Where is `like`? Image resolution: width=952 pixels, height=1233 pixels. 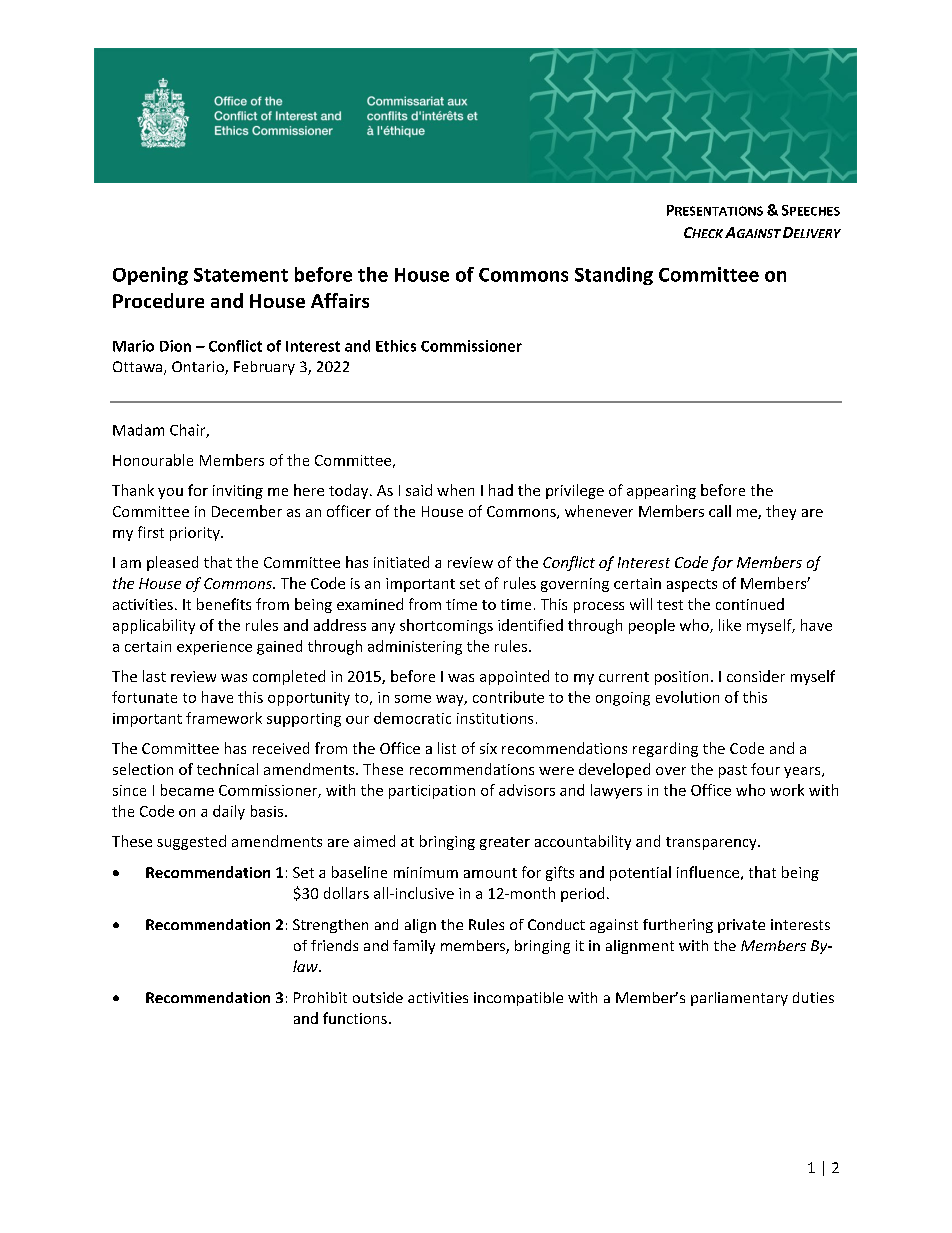 like is located at coordinates (730, 625).
